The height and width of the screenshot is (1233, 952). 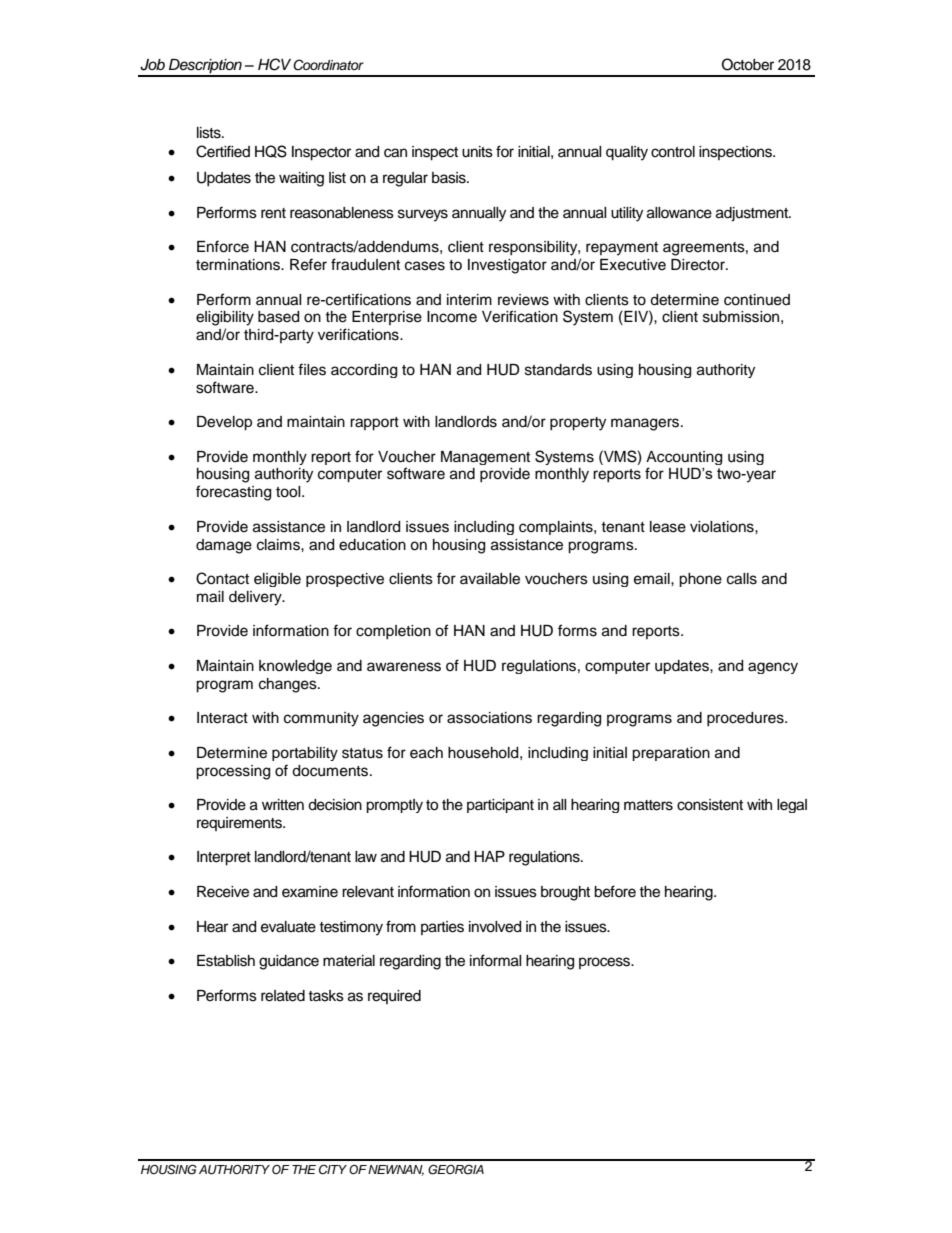 What do you see at coordinates (500, 806) in the screenshot?
I see `participant` at bounding box center [500, 806].
